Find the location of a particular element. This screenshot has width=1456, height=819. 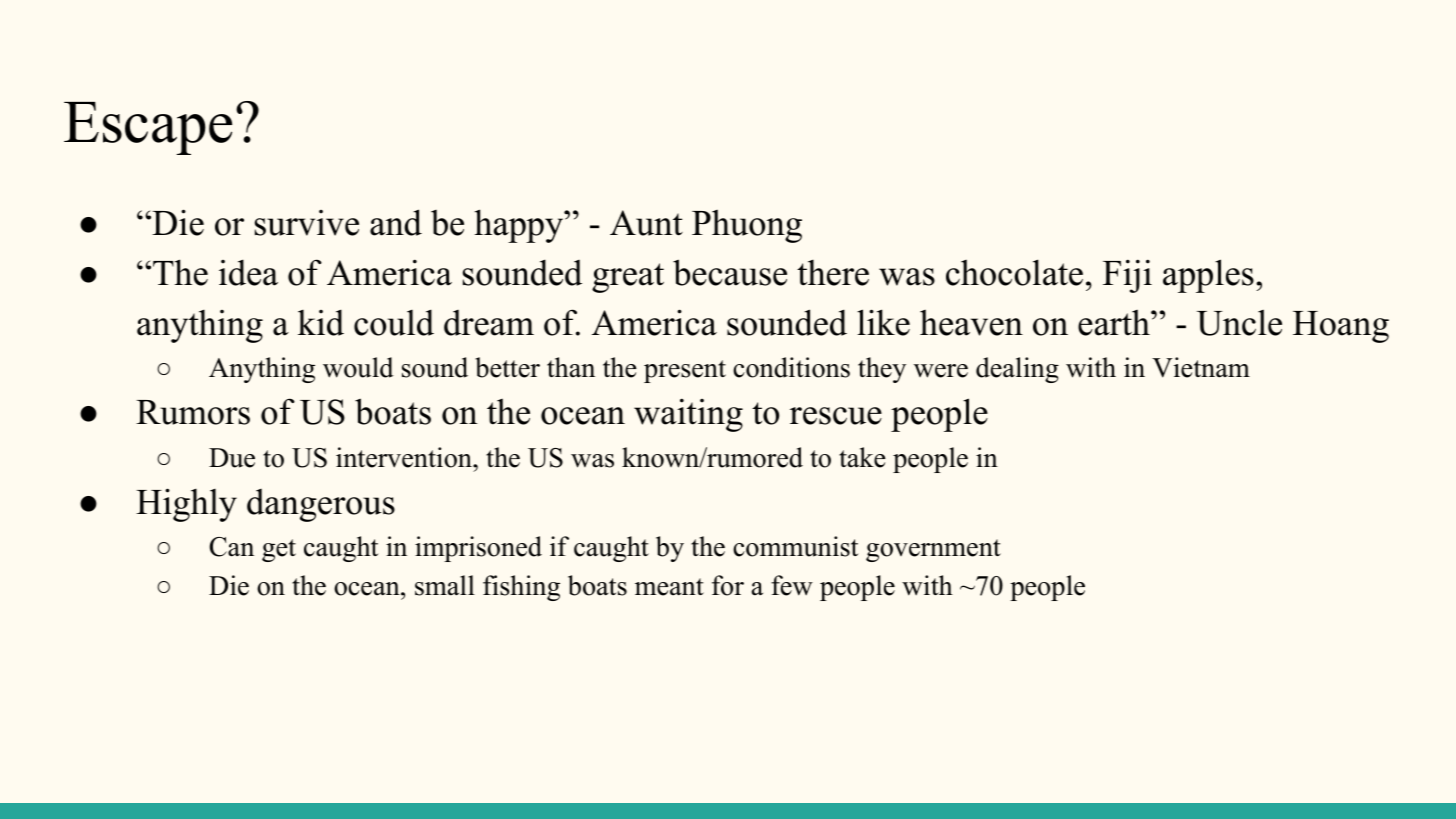

waiting is located at coordinates (688, 415).
